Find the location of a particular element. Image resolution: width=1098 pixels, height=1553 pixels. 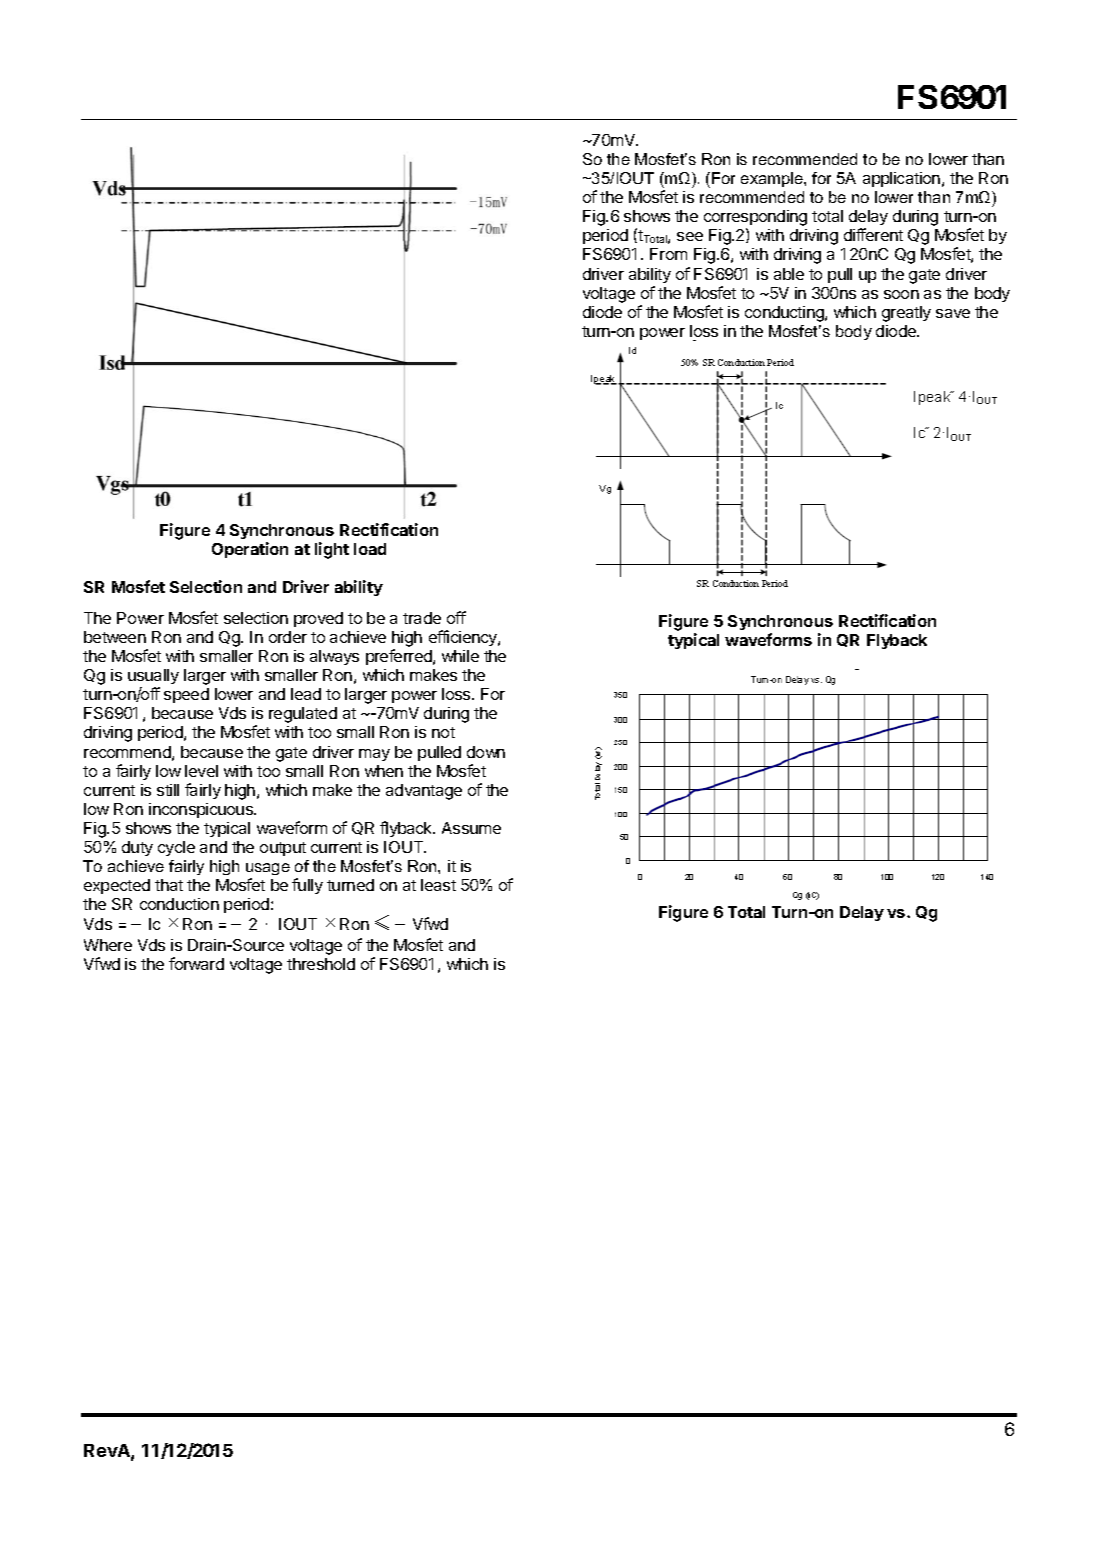

while is located at coordinates (460, 656).
